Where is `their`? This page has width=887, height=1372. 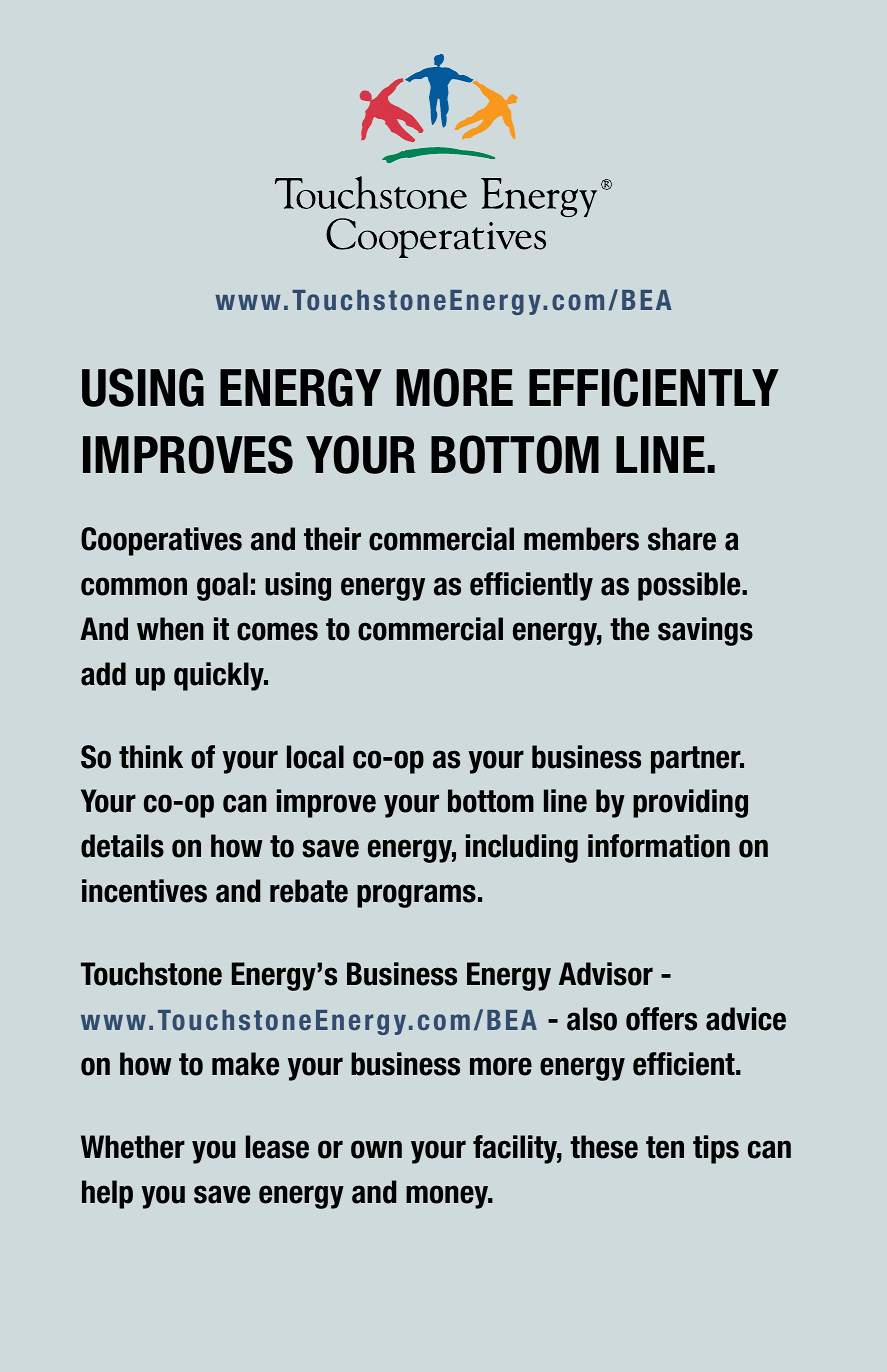 their is located at coordinates (332, 539).
